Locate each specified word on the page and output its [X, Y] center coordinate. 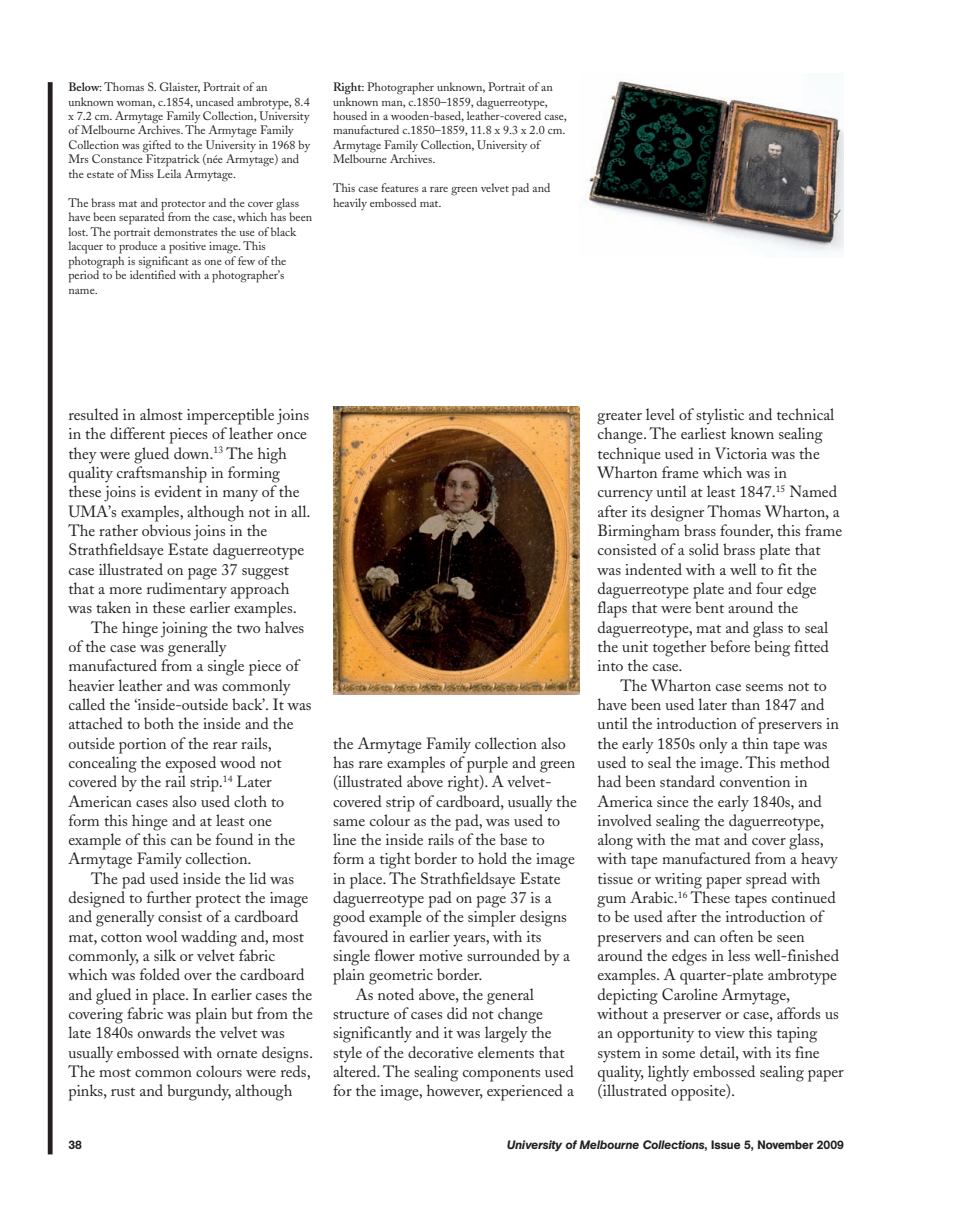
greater [619, 418]
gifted [157, 147]
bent [709, 607]
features [400, 187]
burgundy [199, 1092]
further [169, 897]
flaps [612, 609]
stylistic [720, 416]
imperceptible [230, 416]
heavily [350, 204]
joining [184, 630]
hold [492, 858]
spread [766, 880]
